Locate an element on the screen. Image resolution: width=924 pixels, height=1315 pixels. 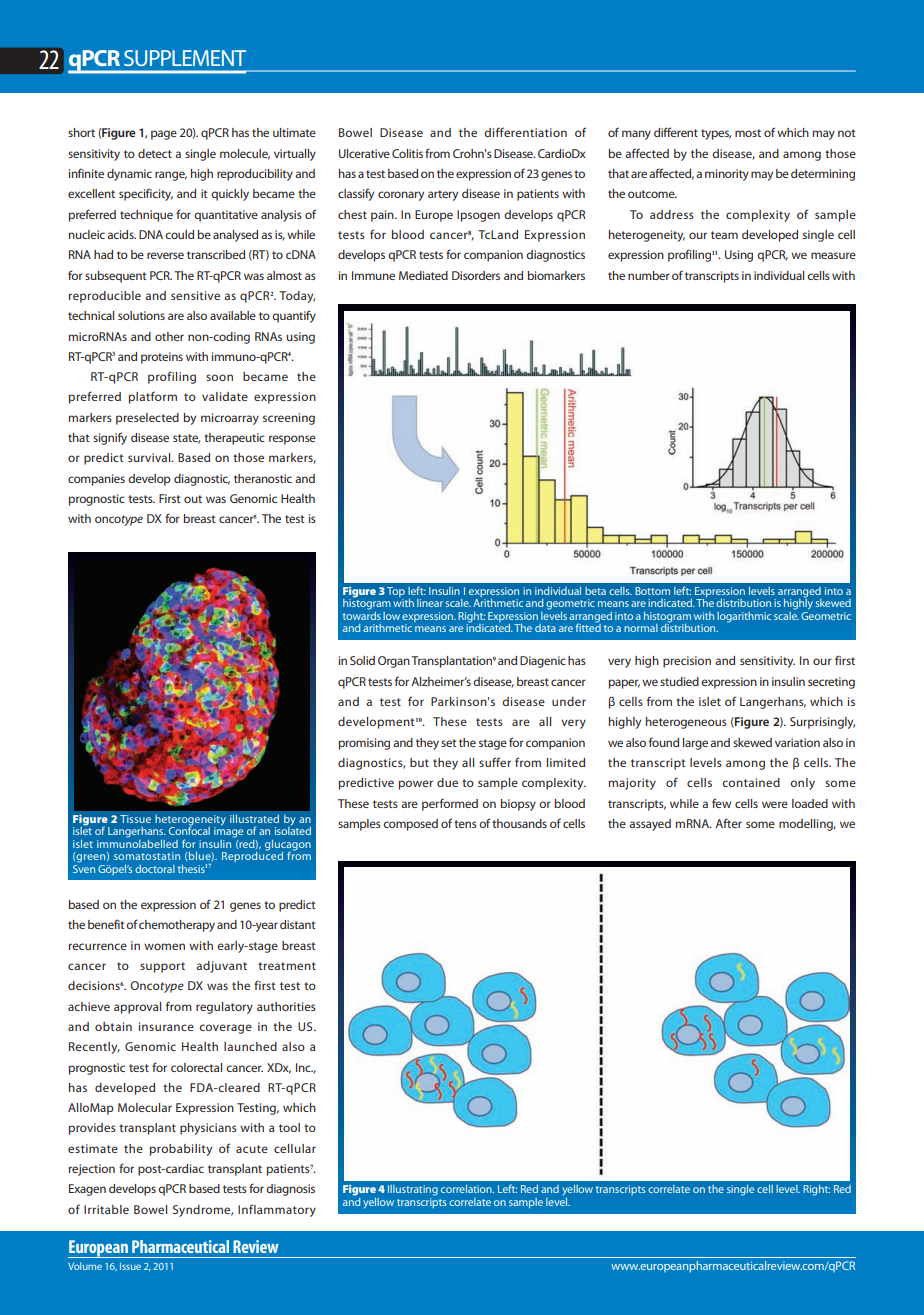
detect is located at coordinates (155, 153).
